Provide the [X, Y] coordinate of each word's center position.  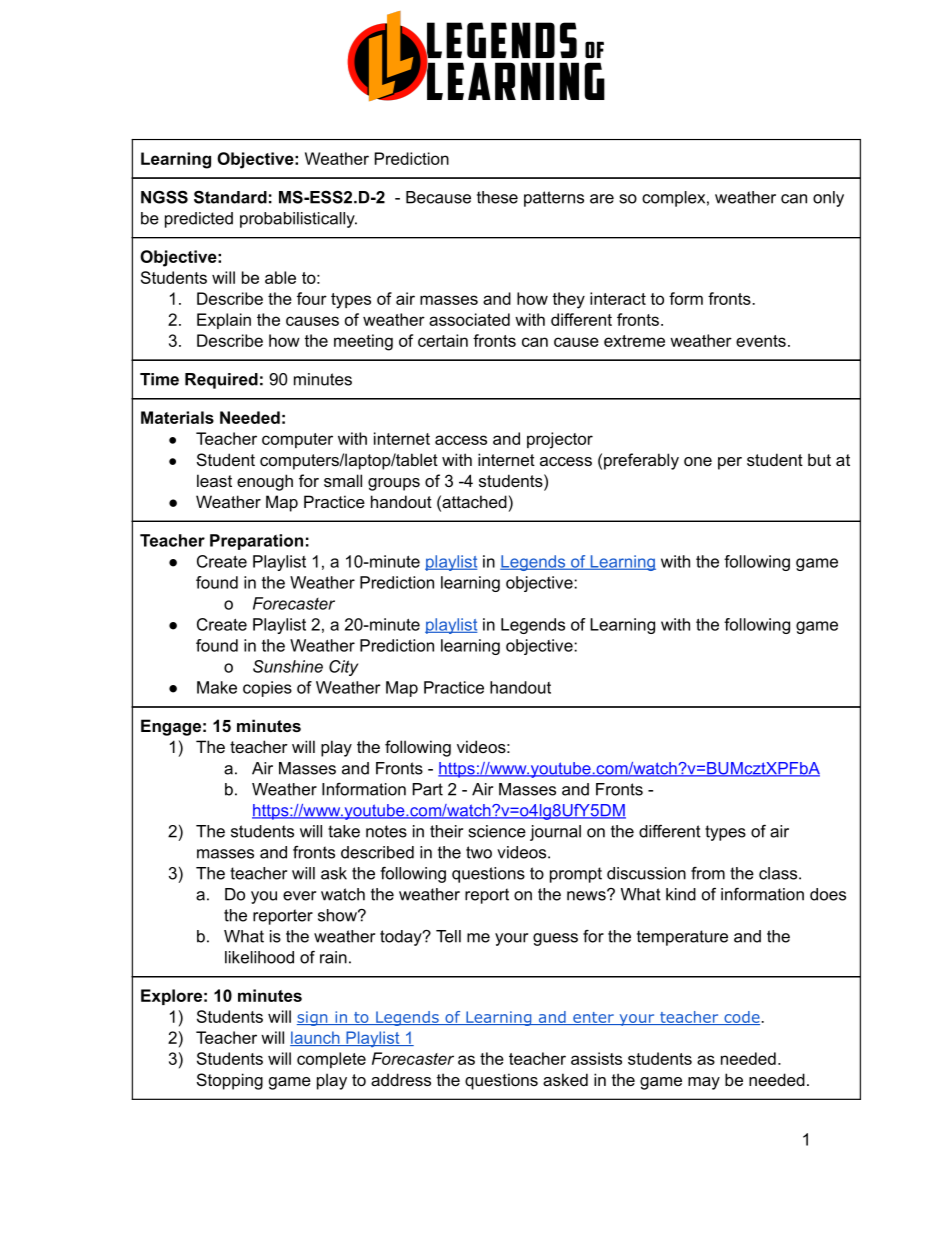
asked [565, 1079]
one [698, 461]
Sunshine [288, 666]
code [742, 1018]
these [497, 197]
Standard [230, 197]
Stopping [230, 1081]
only [828, 199]
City [343, 668]
